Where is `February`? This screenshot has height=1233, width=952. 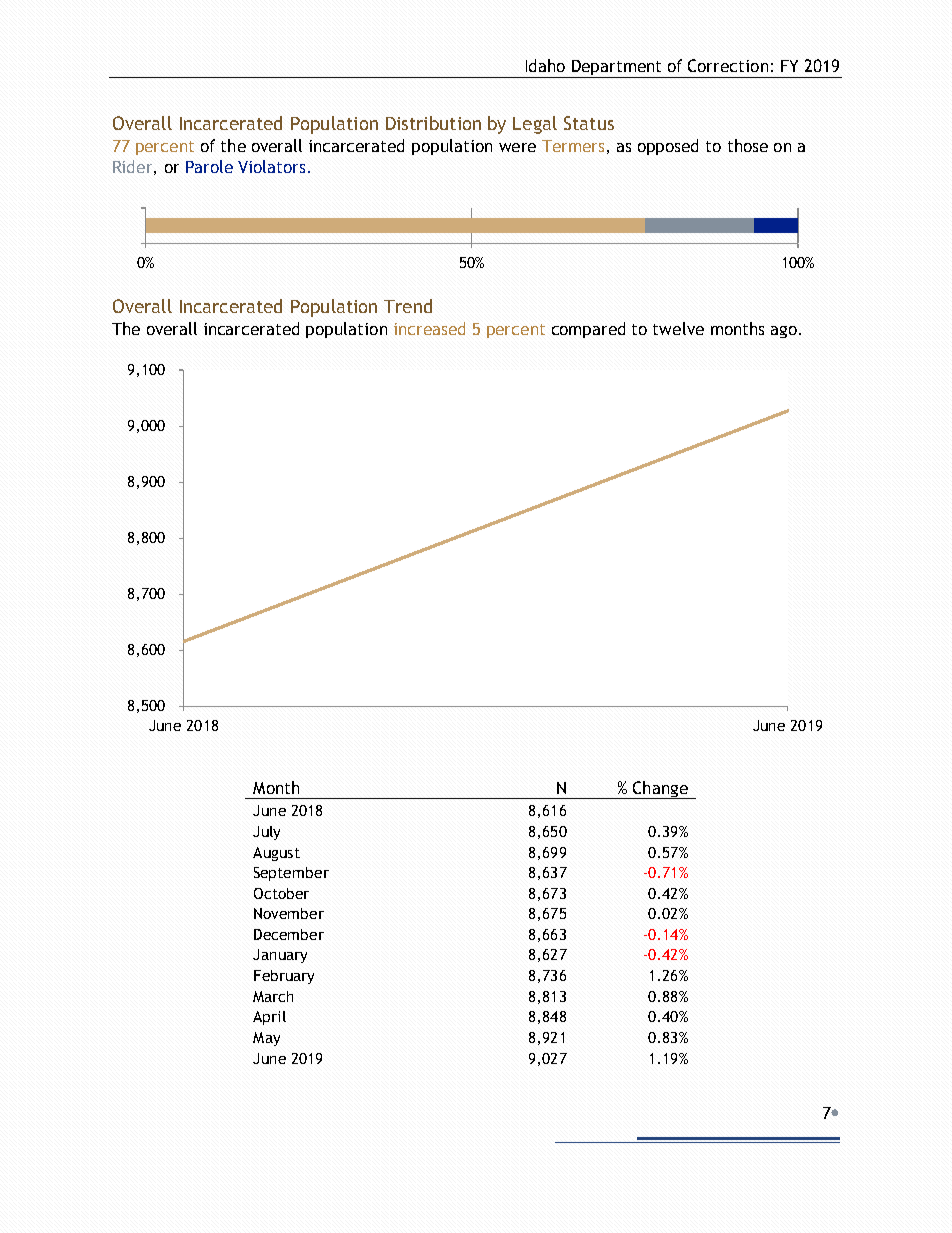
February is located at coordinates (284, 977).
